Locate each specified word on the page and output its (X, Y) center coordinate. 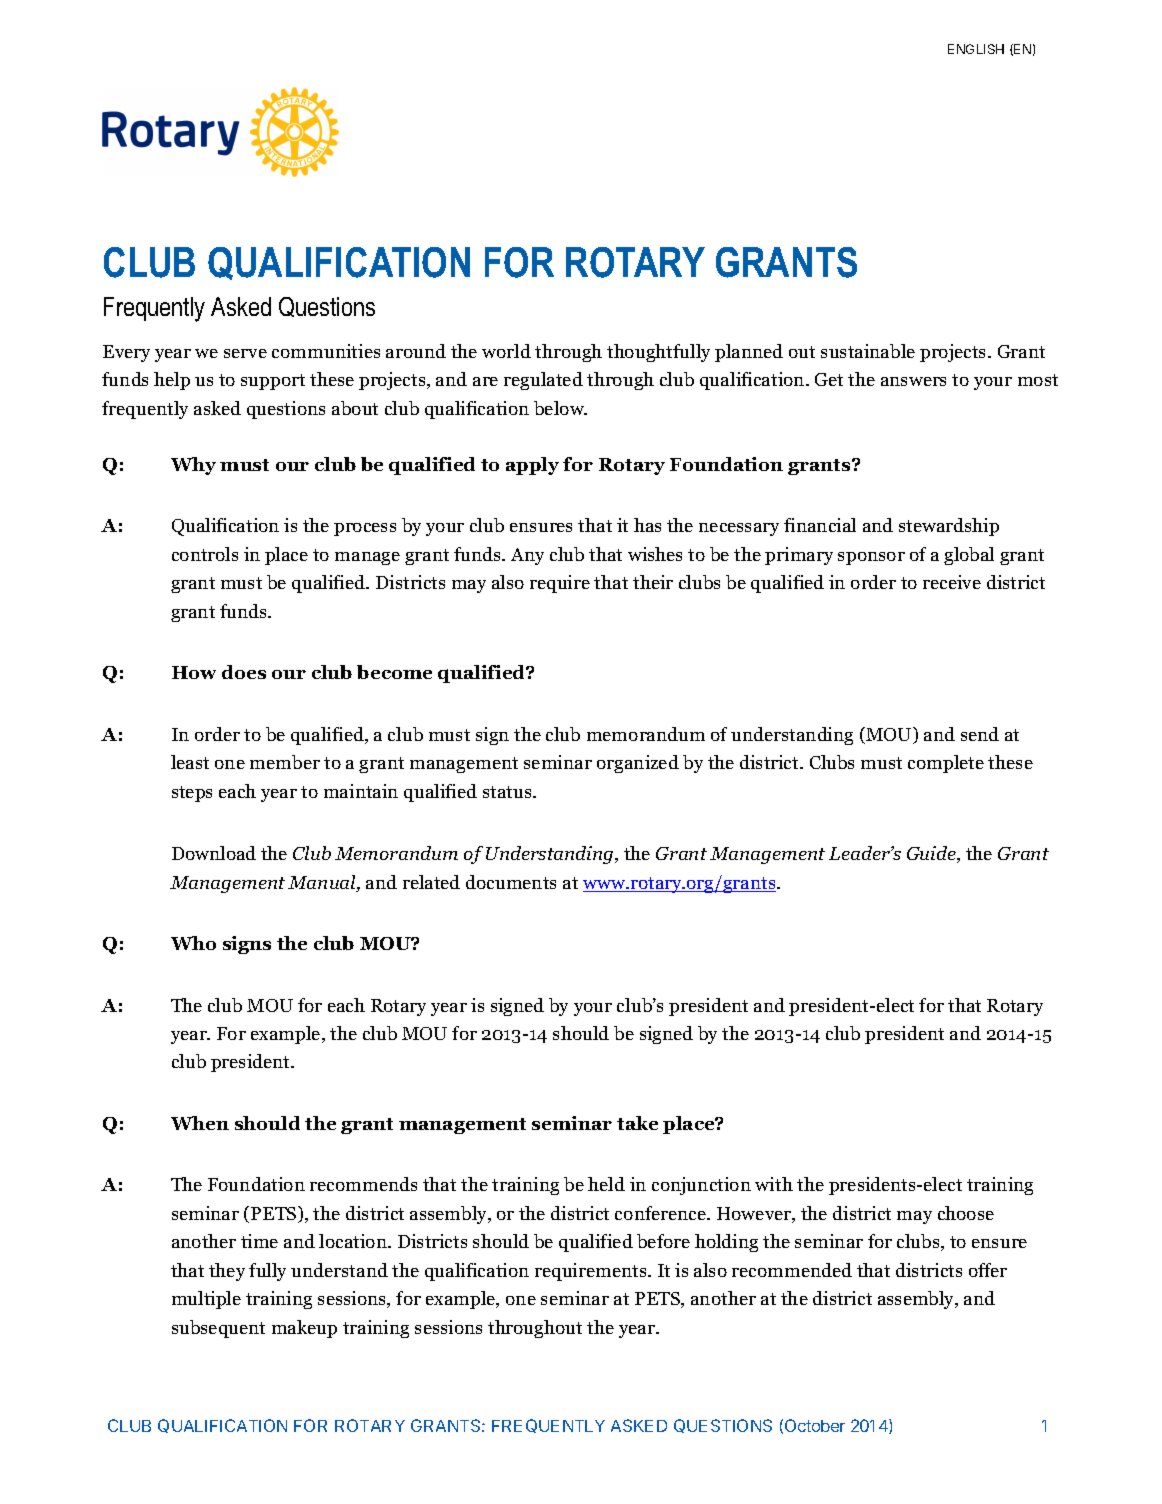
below (560, 408)
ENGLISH (976, 49)
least (190, 762)
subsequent (218, 1329)
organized (638, 764)
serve (245, 353)
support (273, 382)
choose (966, 1213)
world (506, 351)
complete (946, 764)
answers (913, 381)
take (637, 1123)
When (200, 1123)
